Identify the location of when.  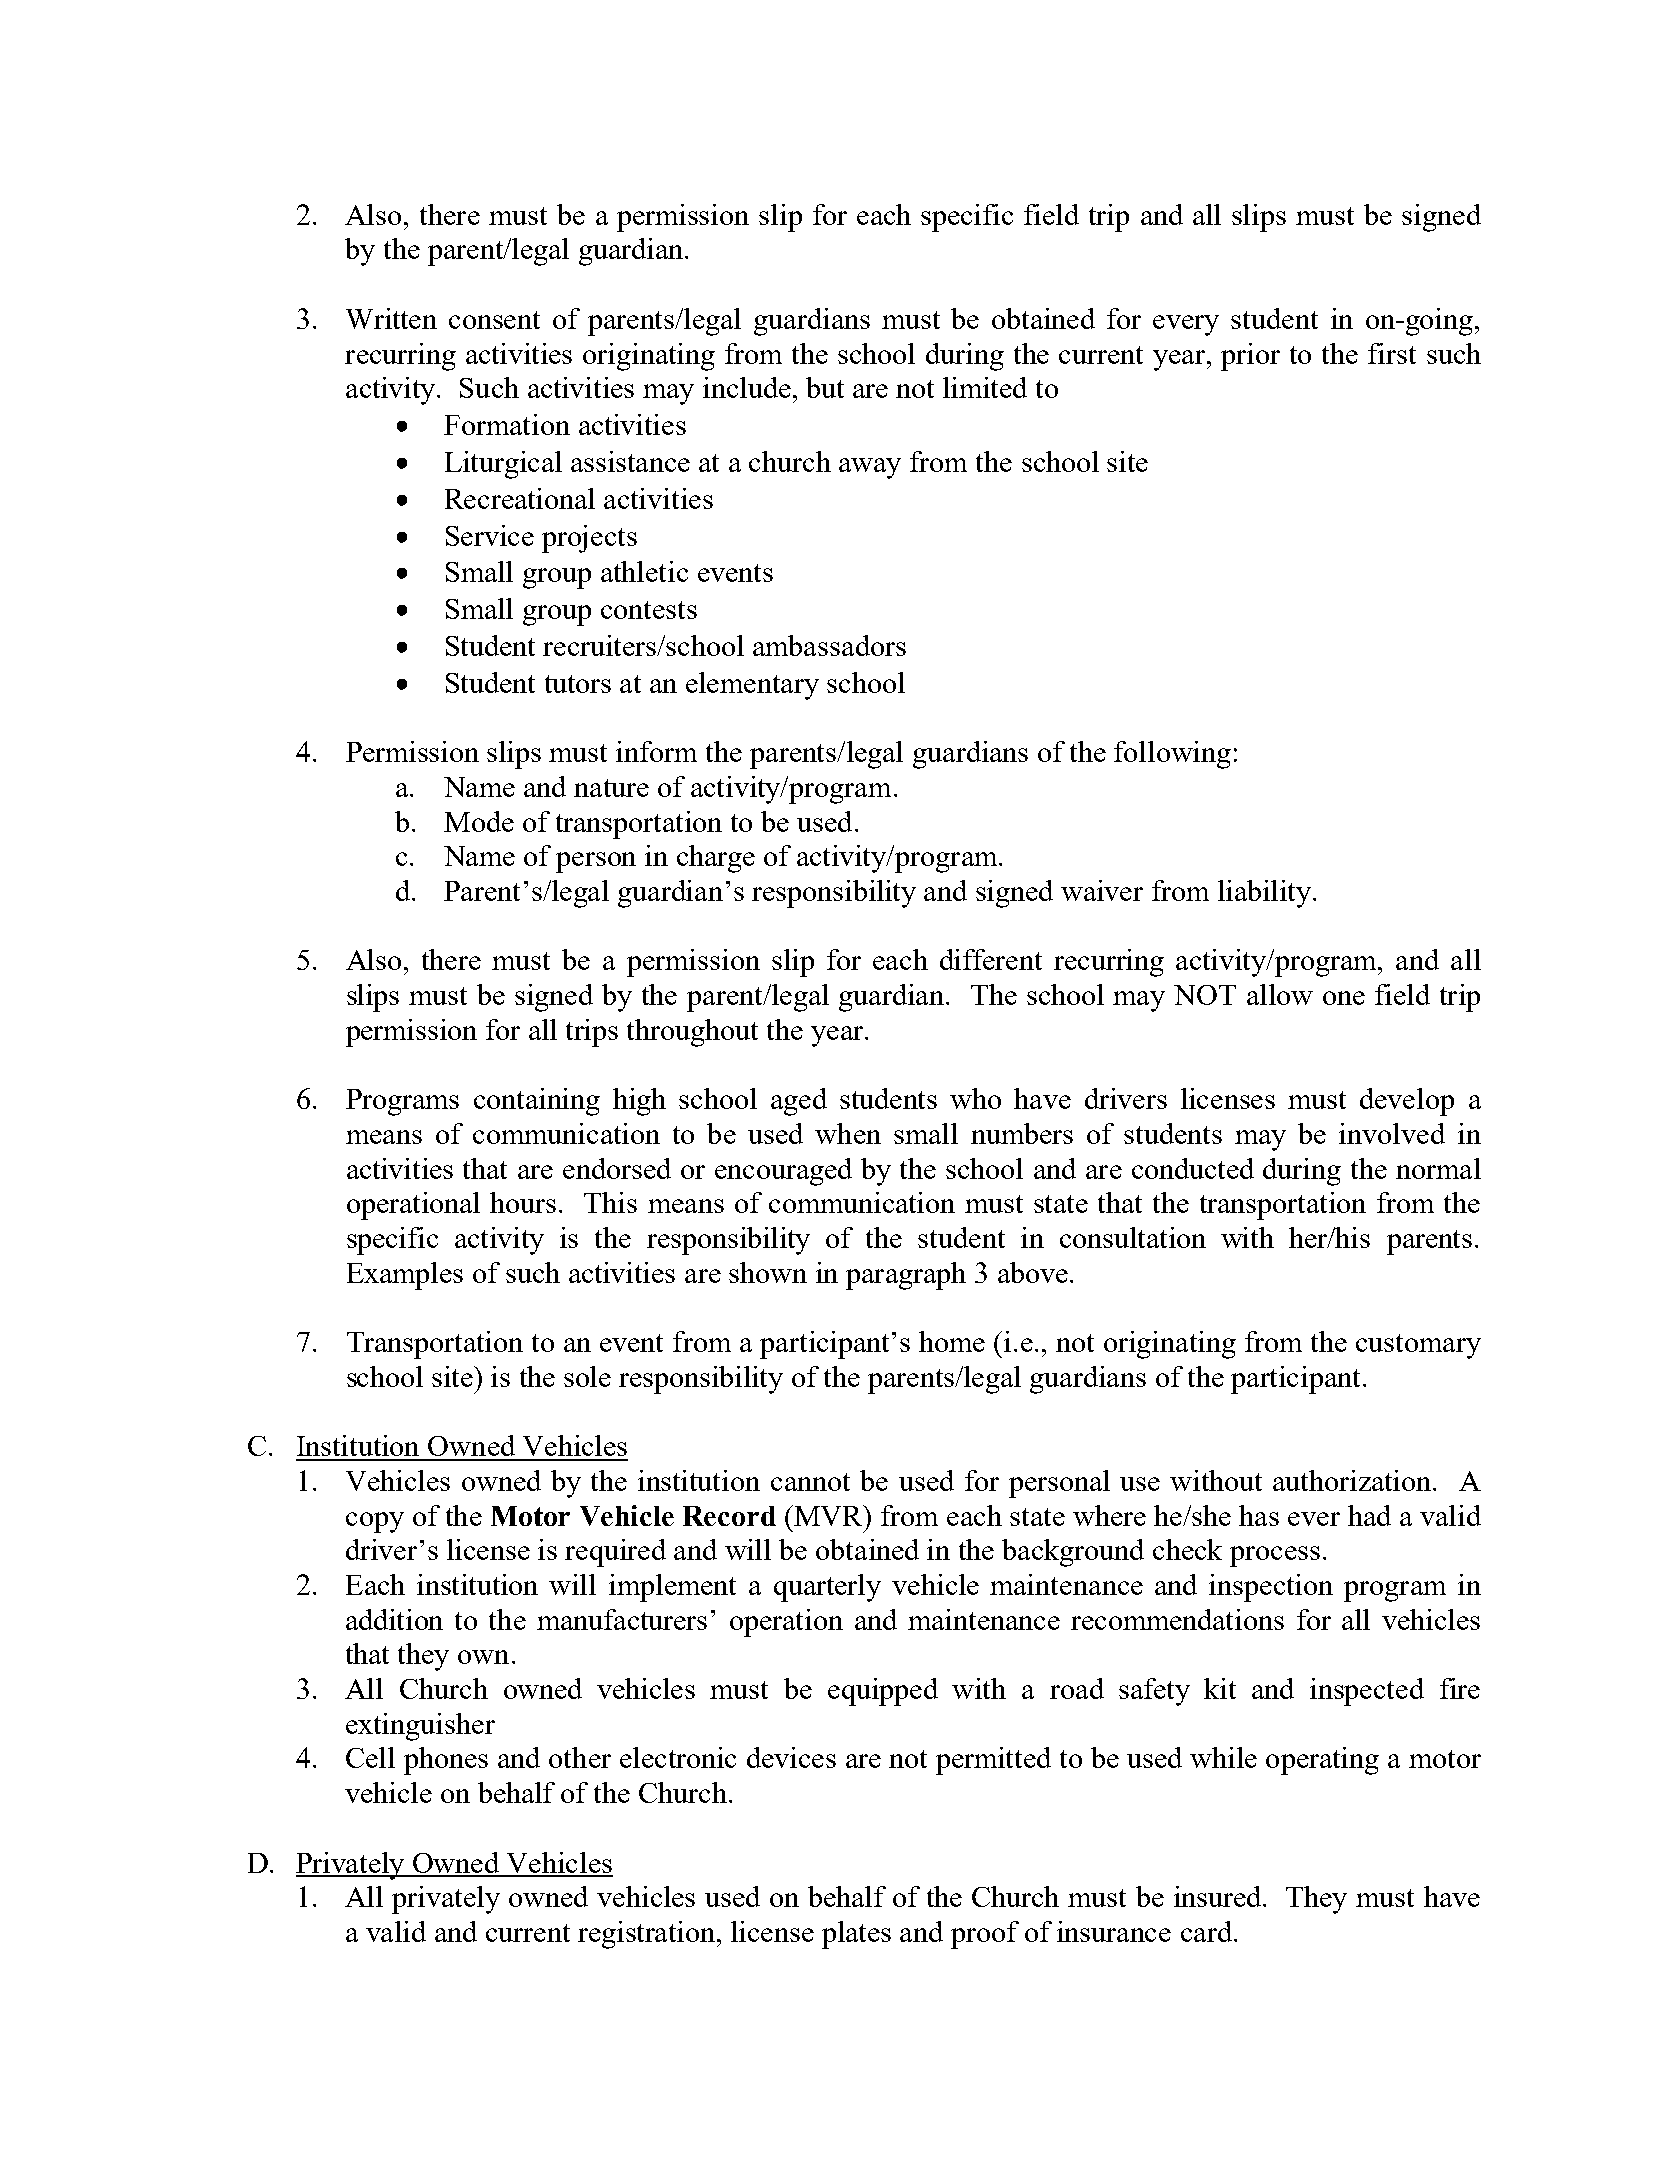
(848, 1133).
